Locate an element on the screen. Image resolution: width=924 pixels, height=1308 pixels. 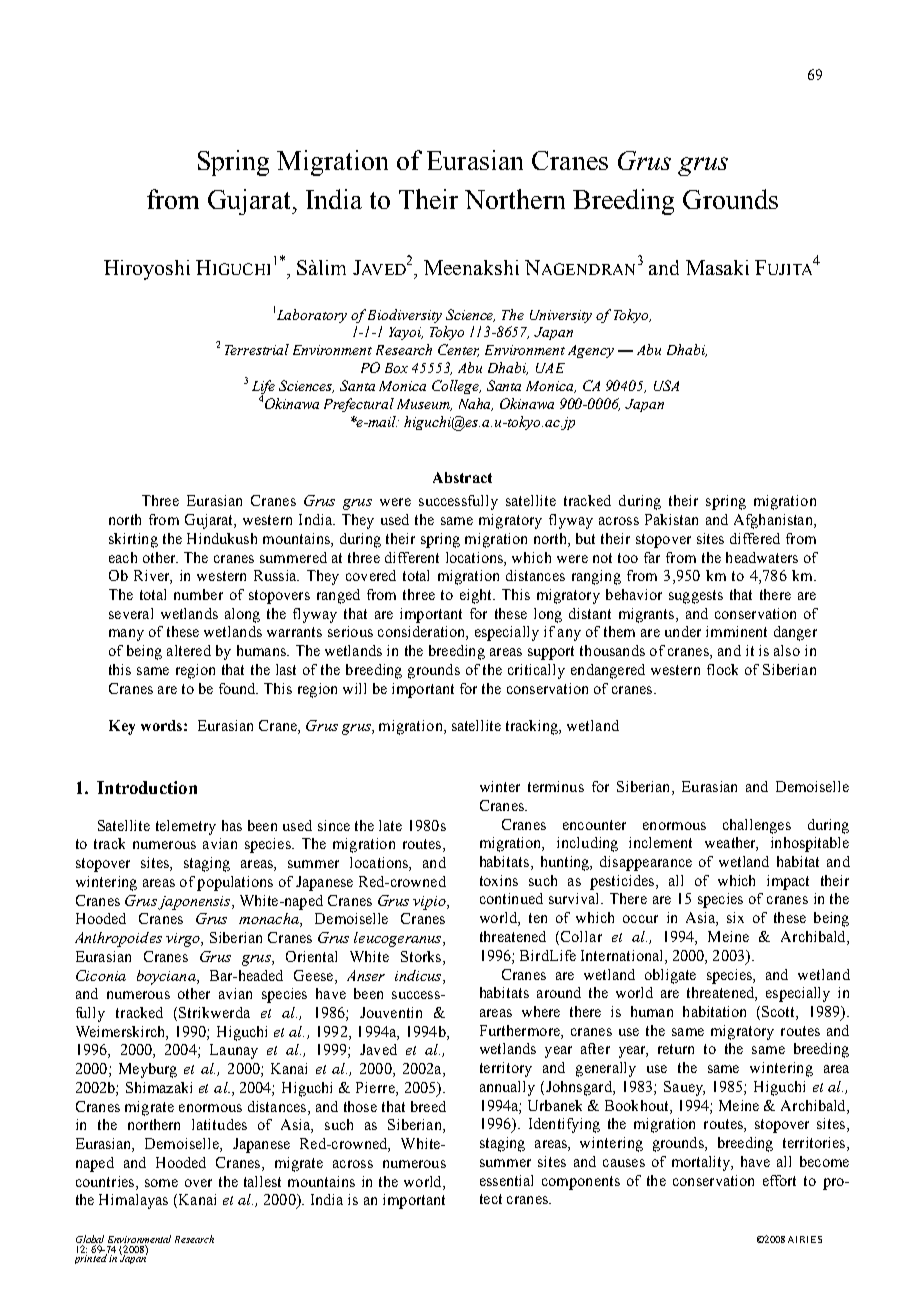
challenges is located at coordinates (757, 826).
